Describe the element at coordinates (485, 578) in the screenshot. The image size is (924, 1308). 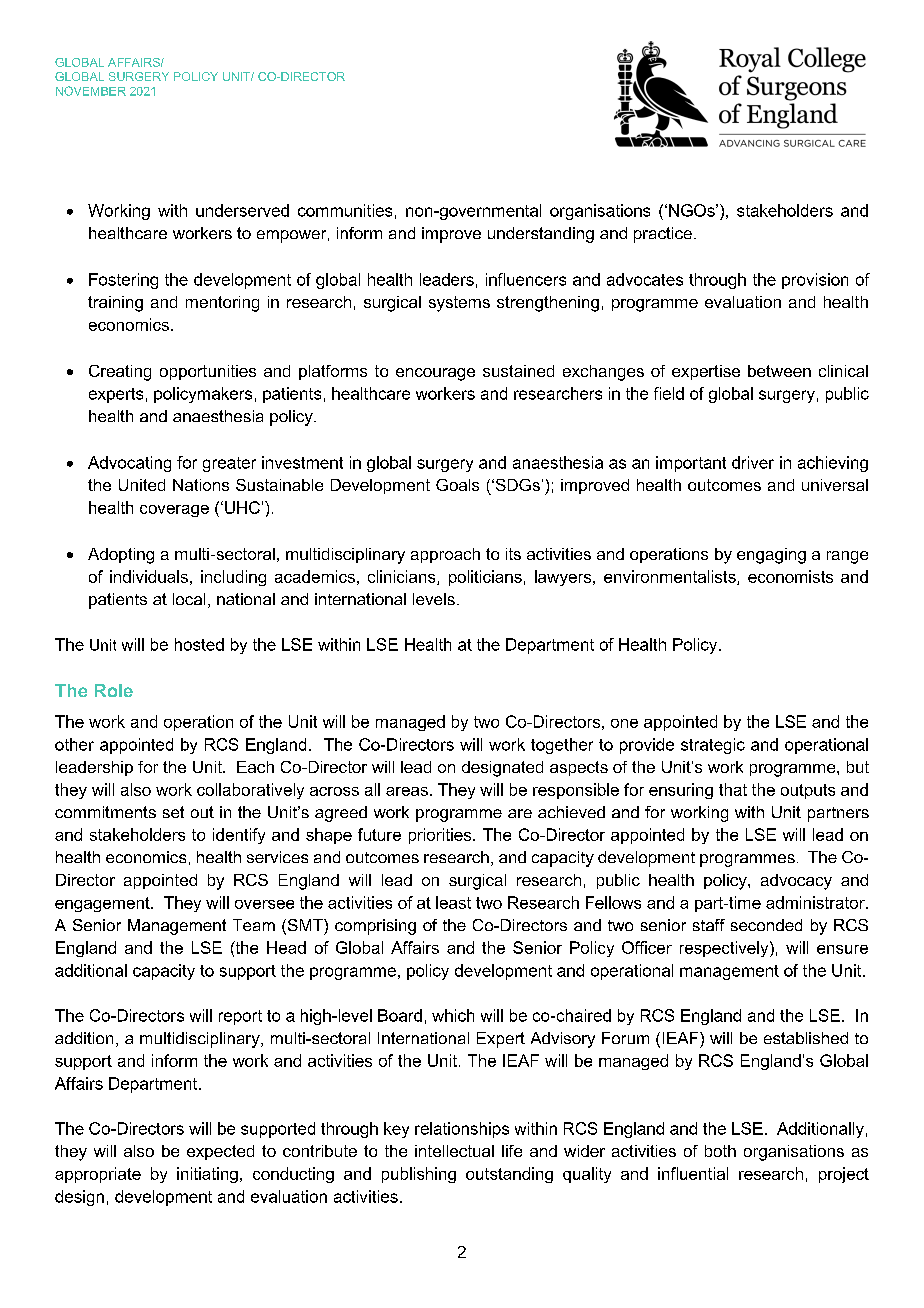
I see `politicians` at that location.
